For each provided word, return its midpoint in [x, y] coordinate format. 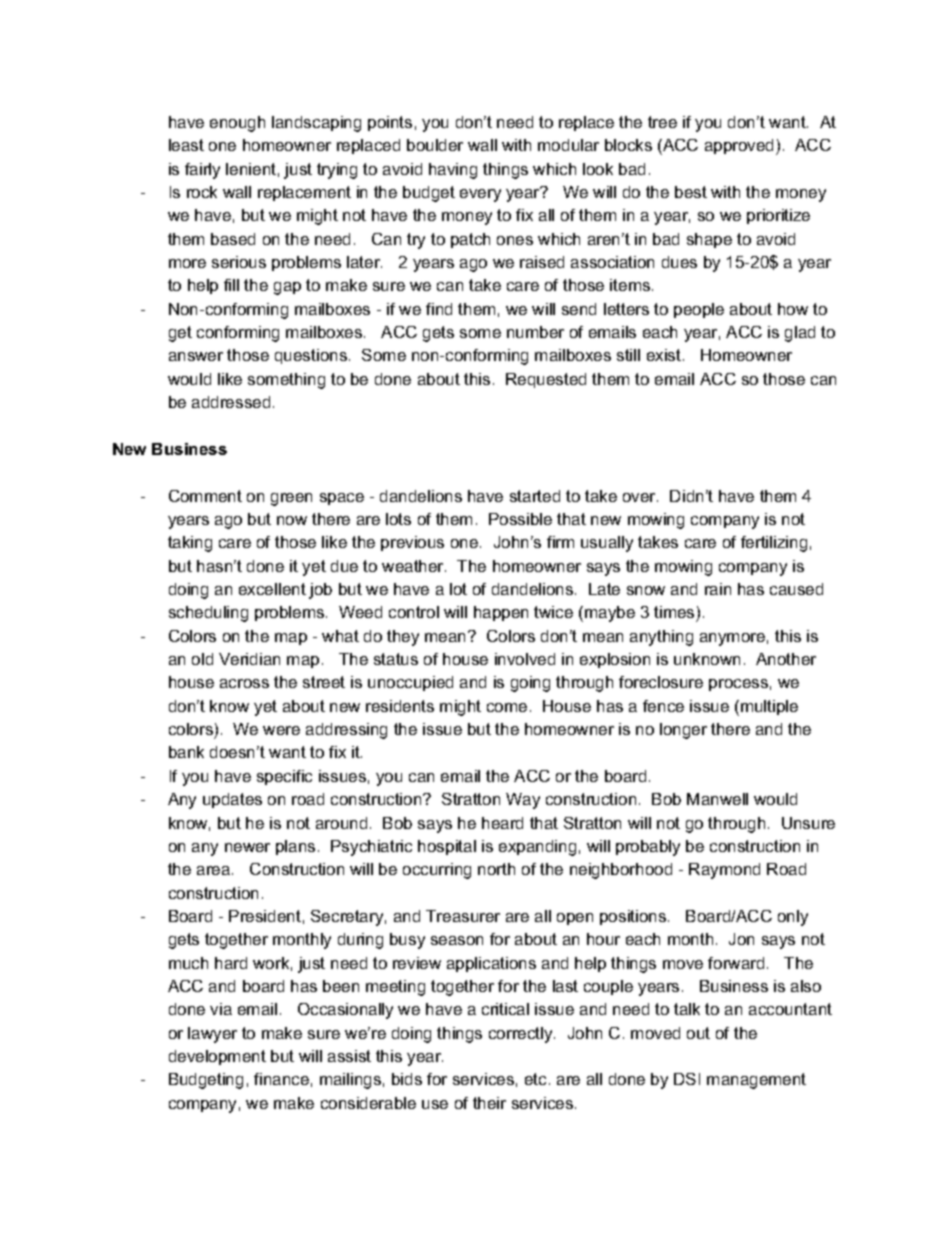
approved [741, 147]
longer [683, 731]
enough [237, 124]
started [535, 496]
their [489, 1103]
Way [523, 801]
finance [281, 1079]
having [453, 171]
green [291, 499]
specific [284, 777]
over [640, 497]
